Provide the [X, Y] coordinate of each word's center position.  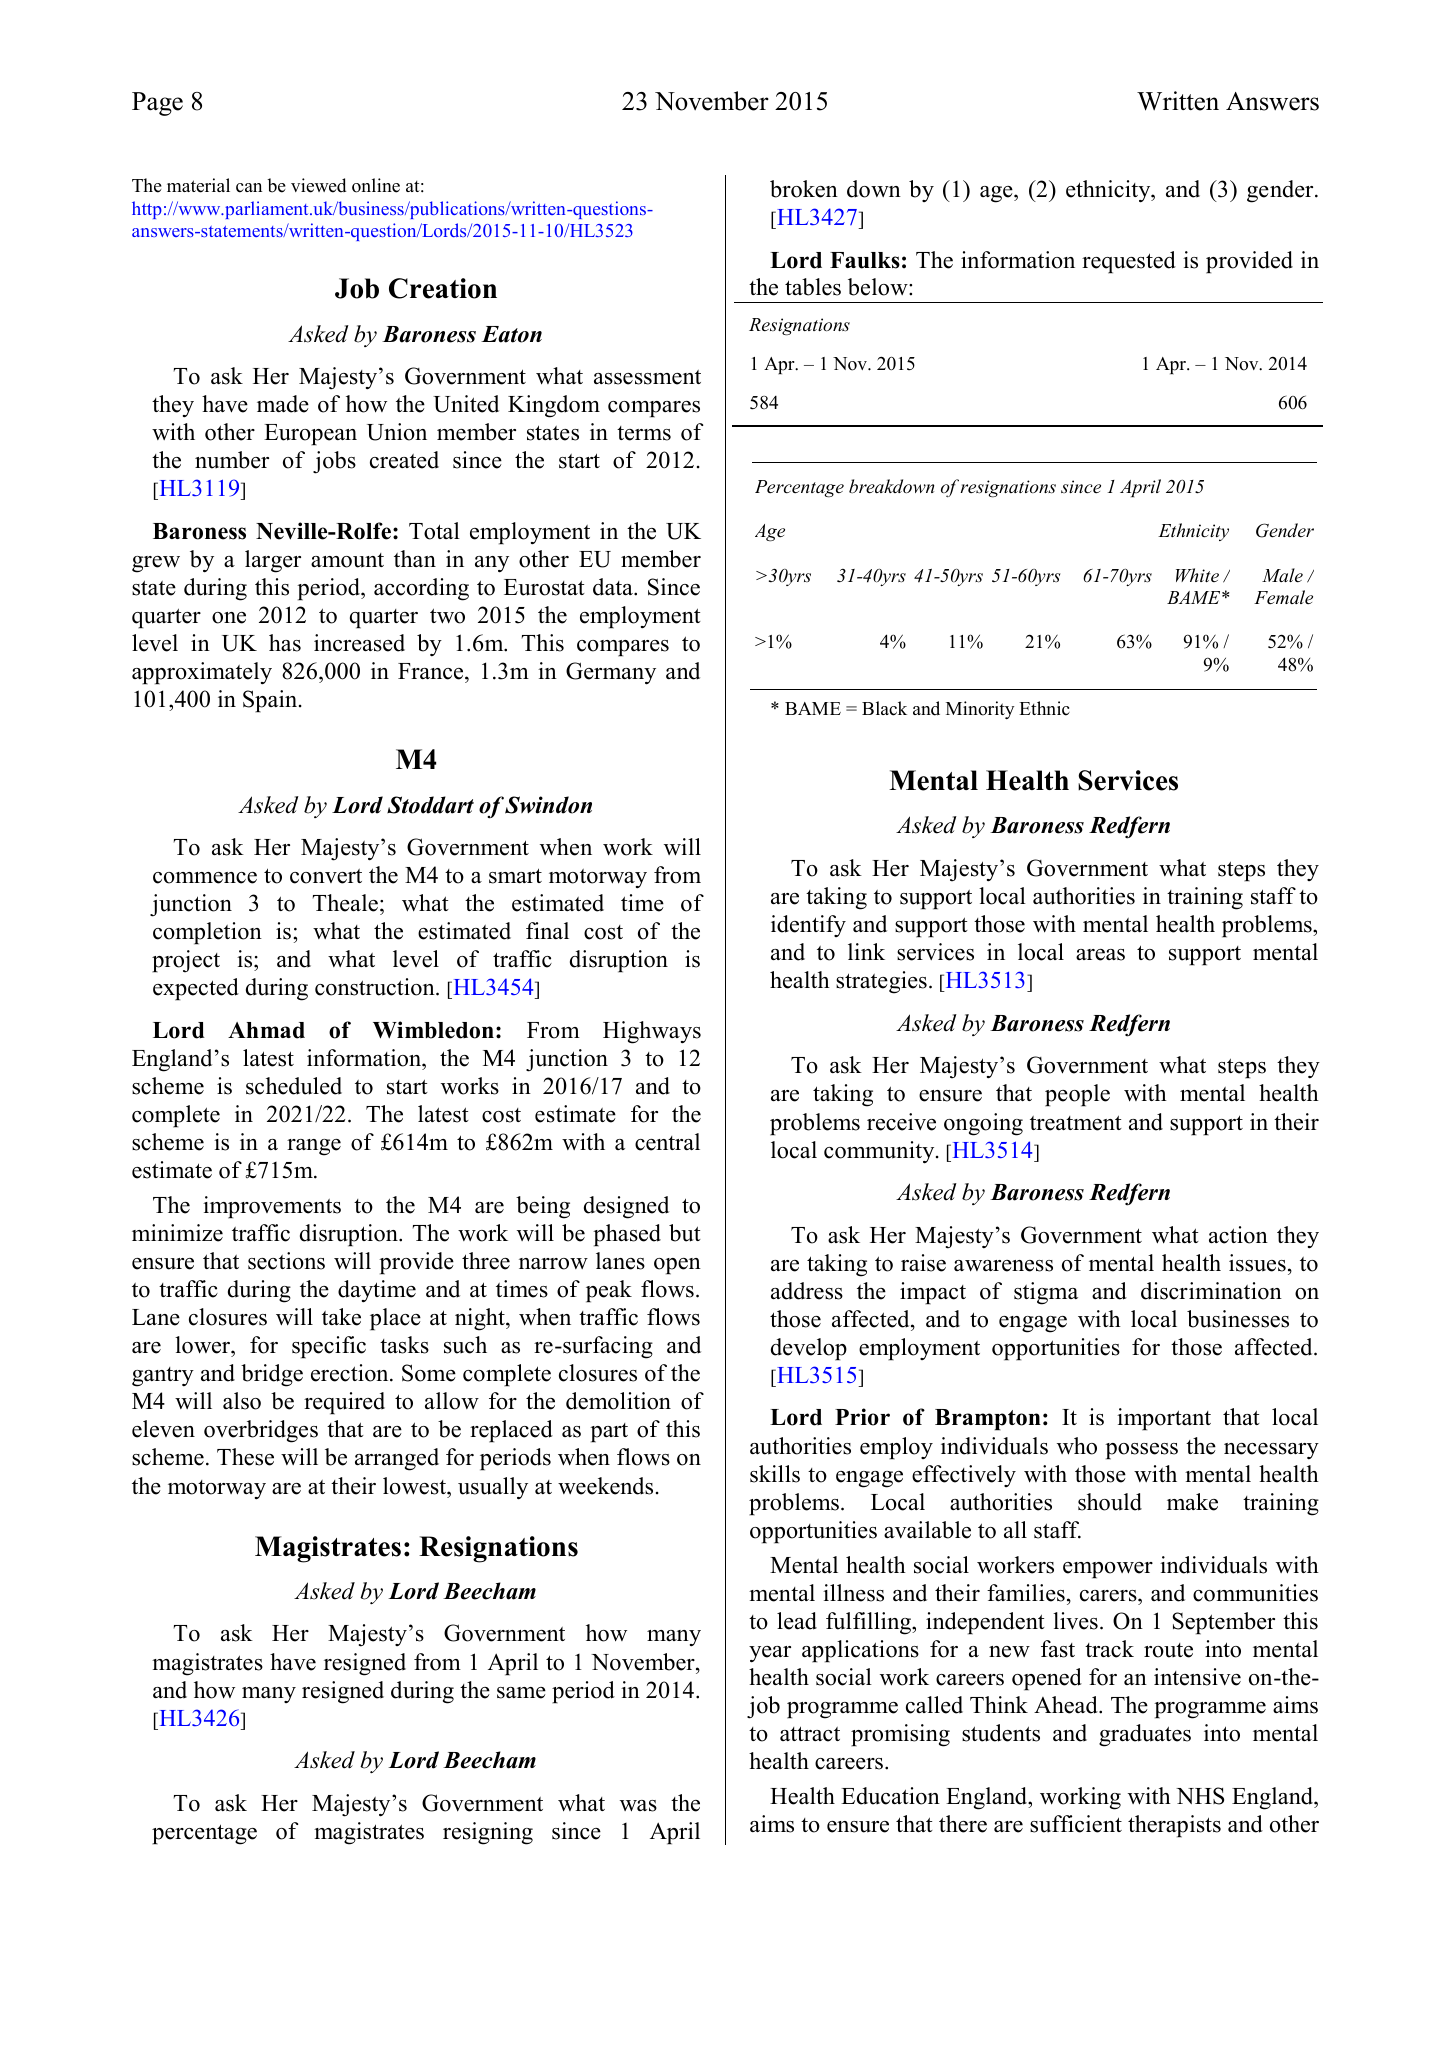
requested [1129, 262]
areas [1100, 955]
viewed [318, 185]
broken [804, 189]
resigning [488, 1833]
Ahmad [266, 1030]
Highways [652, 1032]
